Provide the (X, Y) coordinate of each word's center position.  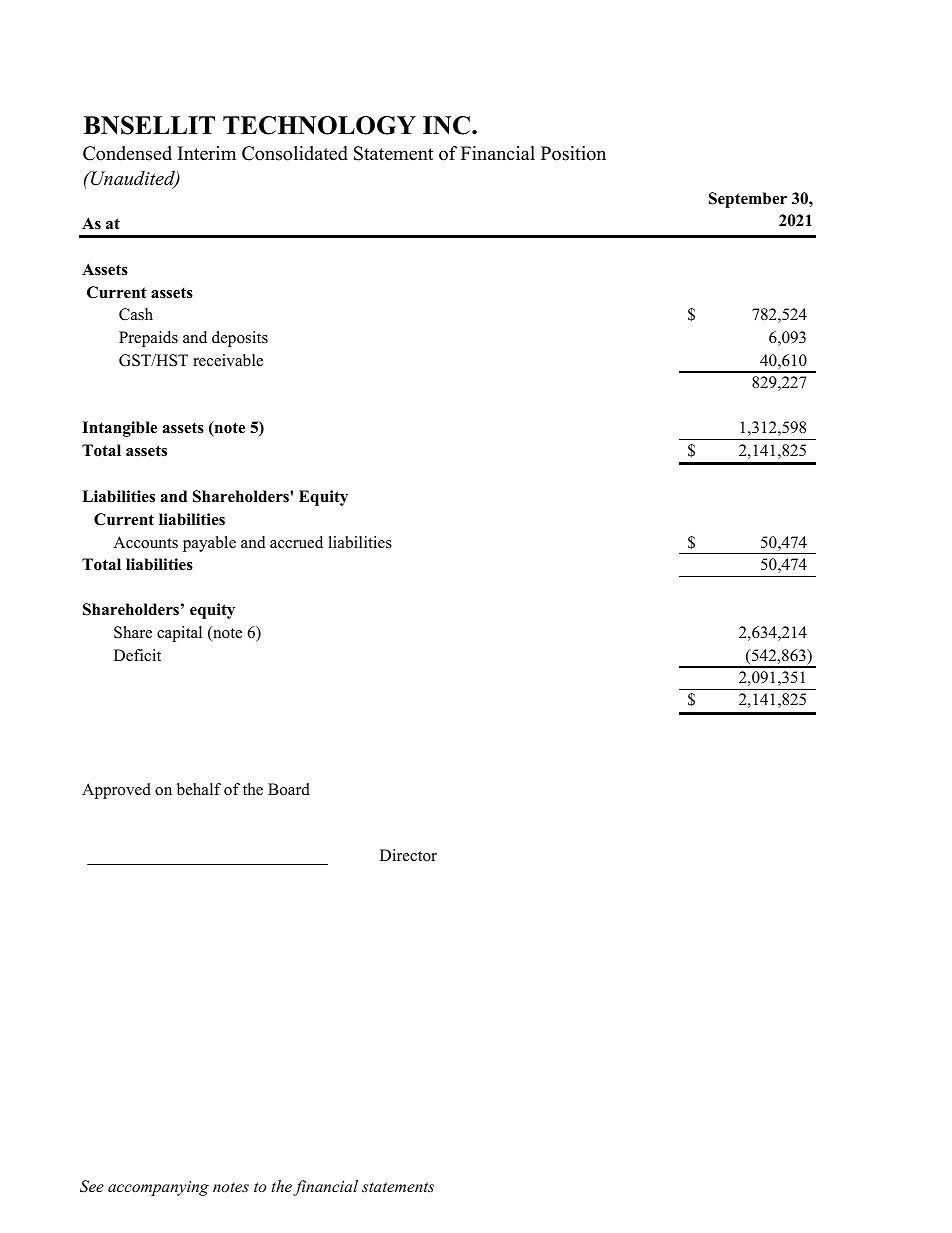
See (92, 1186)
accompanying (158, 1188)
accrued (296, 542)
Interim (207, 153)
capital (179, 634)
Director (408, 855)
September (748, 200)
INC (446, 125)
